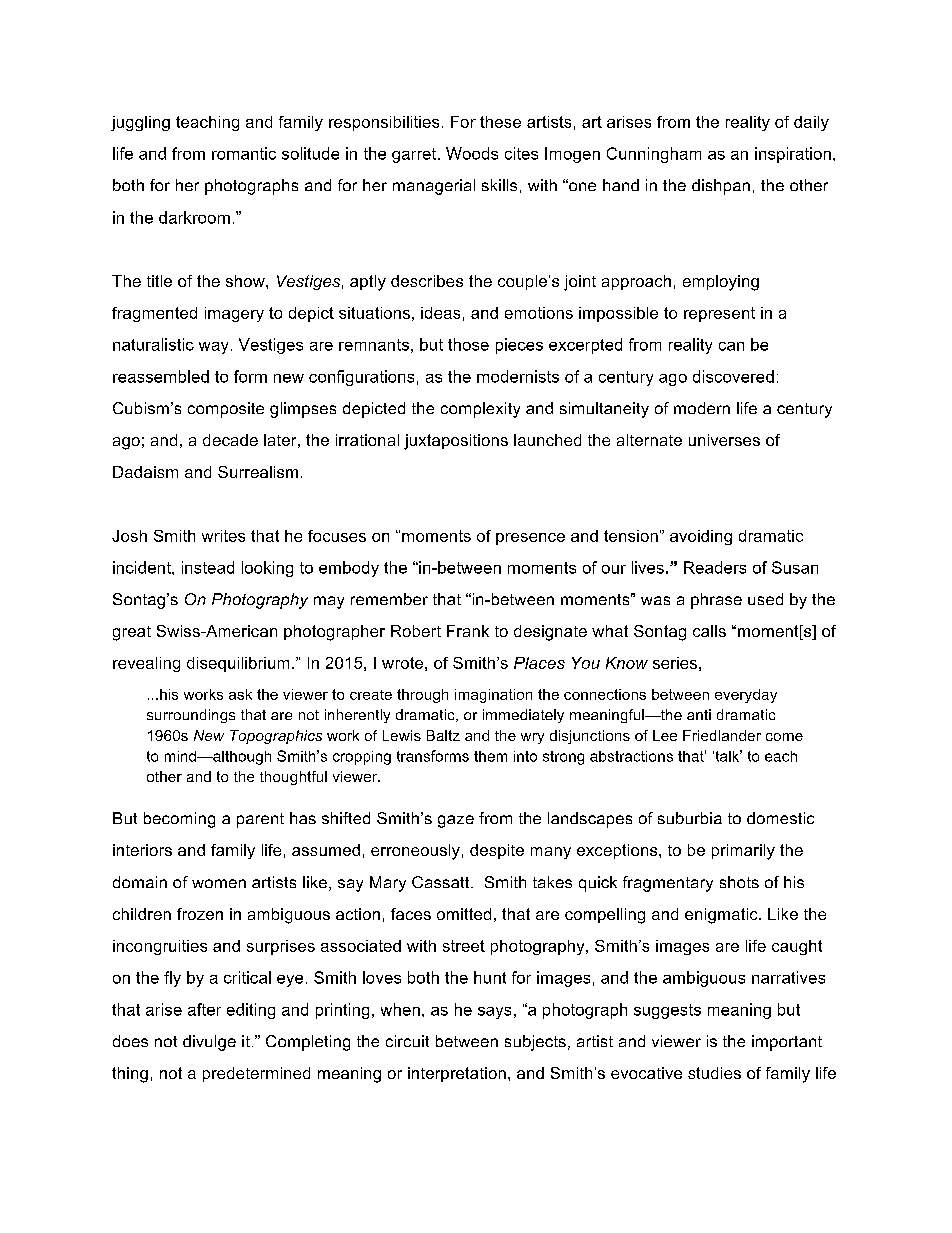 This image has height=1233, width=952. I want to click on Woods, so click(472, 153).
